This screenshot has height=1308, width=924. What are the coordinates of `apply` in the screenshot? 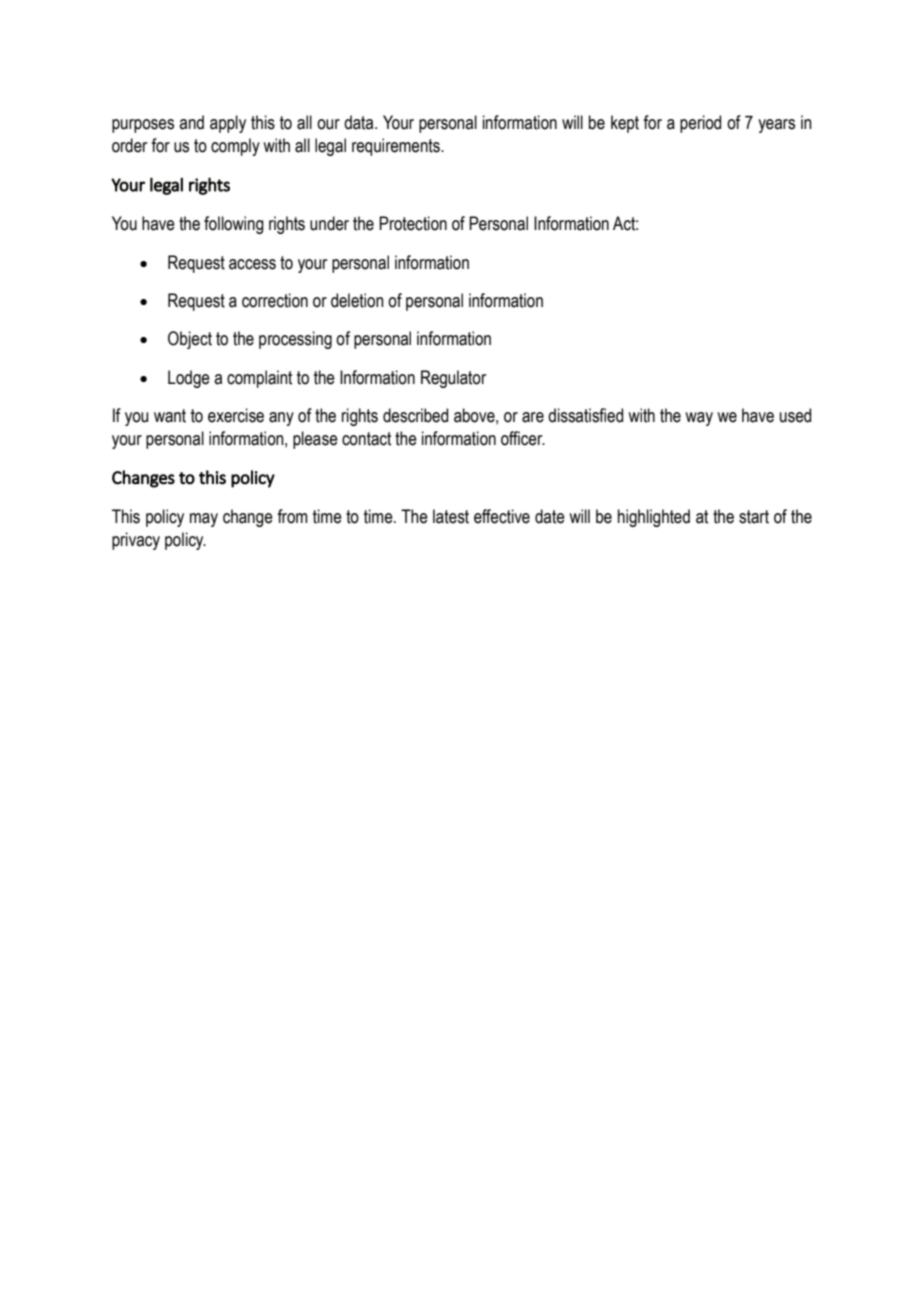 It's located at (228, 124).
